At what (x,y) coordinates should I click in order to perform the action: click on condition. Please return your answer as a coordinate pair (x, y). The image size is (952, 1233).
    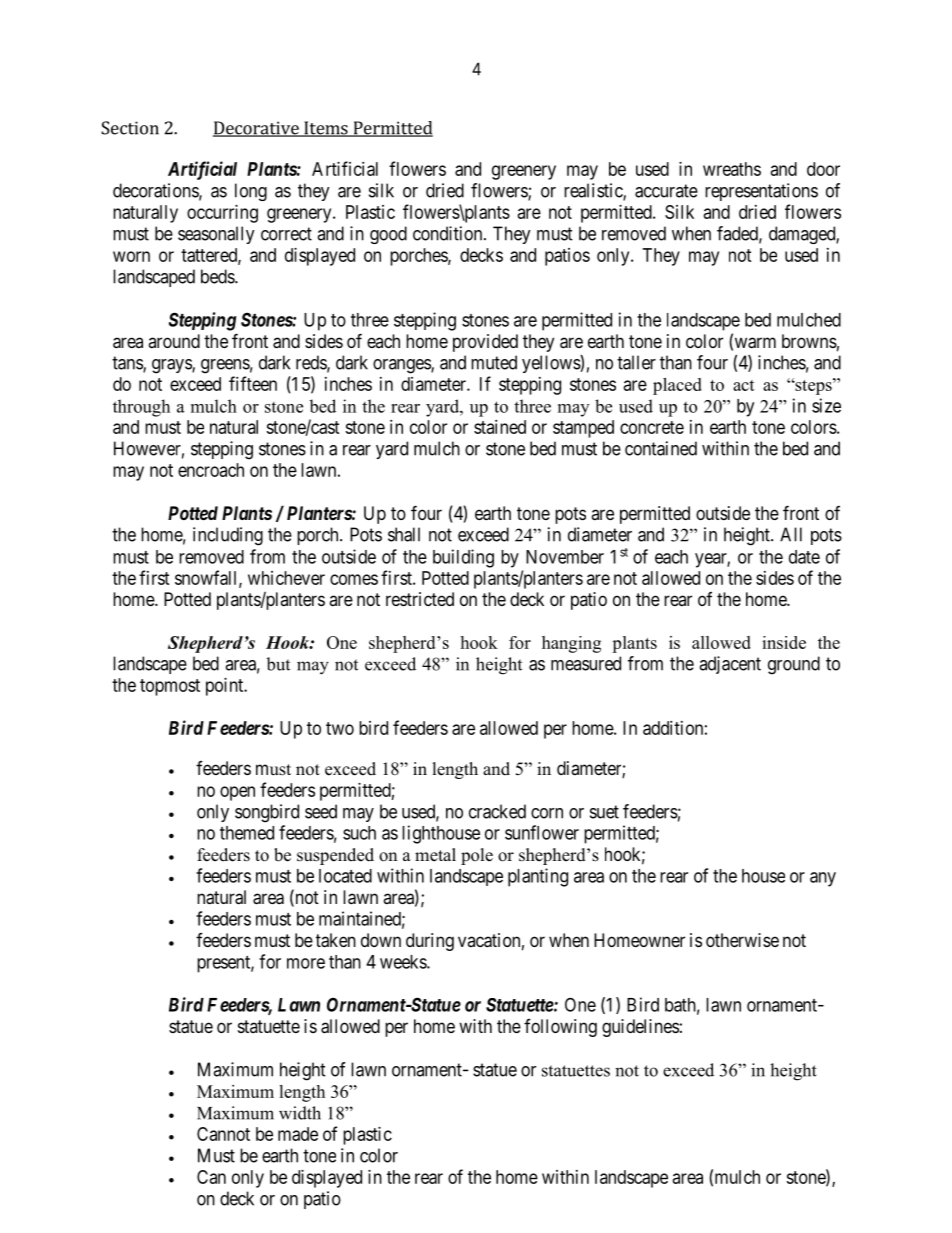
    Looking at the image, I should click on (449, 233).
